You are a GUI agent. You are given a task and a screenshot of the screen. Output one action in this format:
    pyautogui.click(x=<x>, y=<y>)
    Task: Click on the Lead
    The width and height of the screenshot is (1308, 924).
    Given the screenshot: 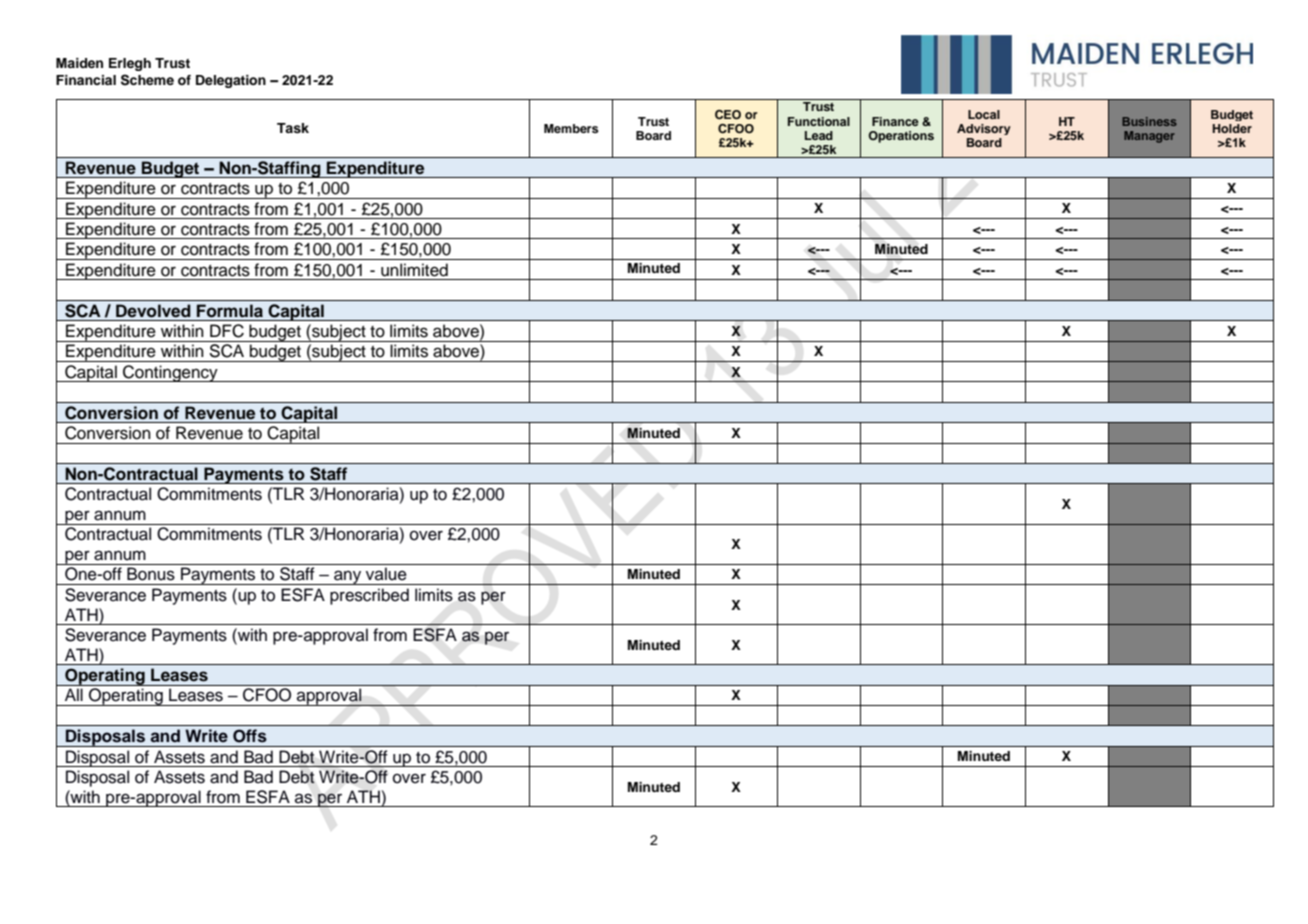 What is the action you would take?
    pyautogui.click(x=819, y=135)
